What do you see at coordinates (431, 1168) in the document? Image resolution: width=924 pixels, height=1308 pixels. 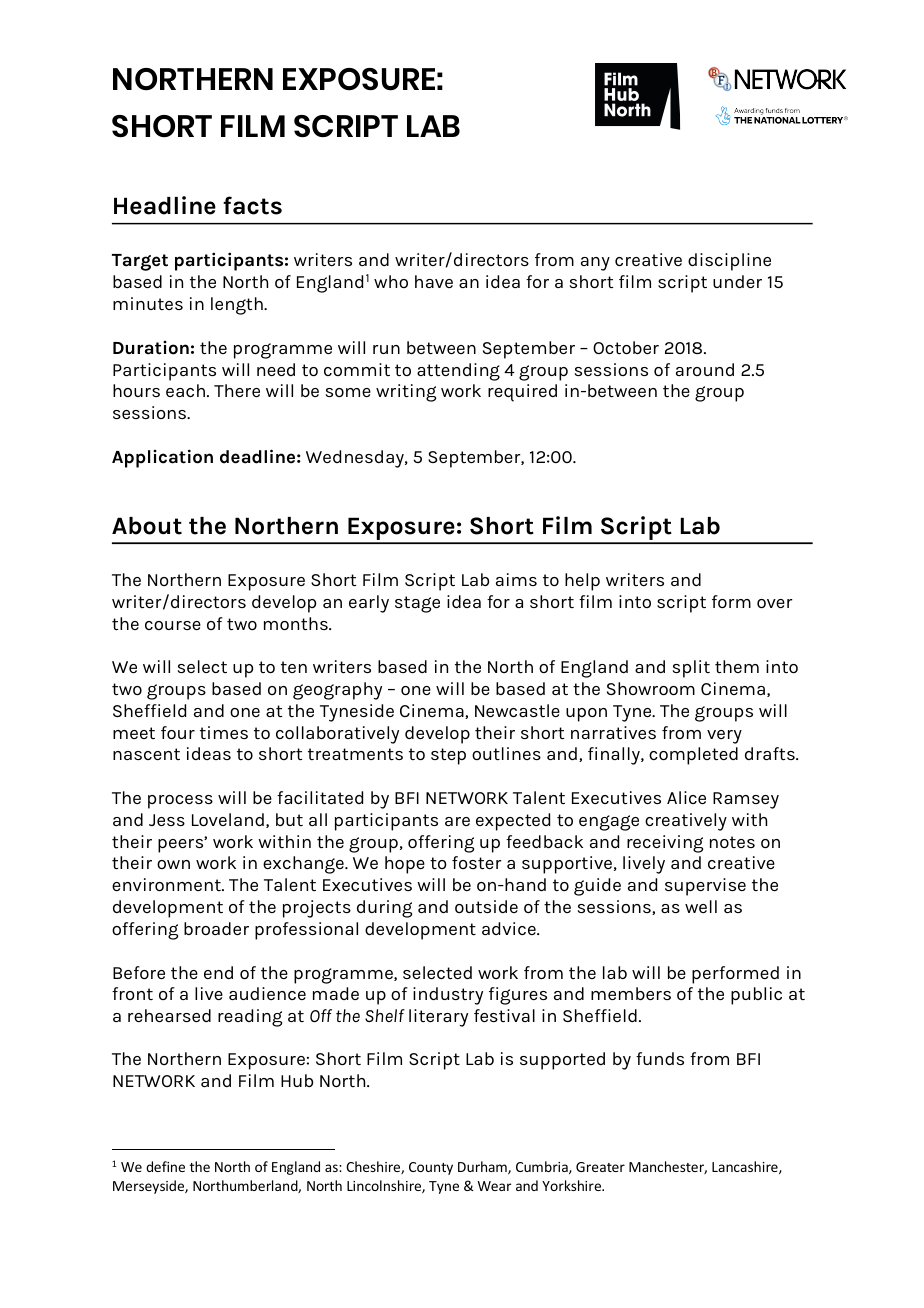 I see `County` at bounding box center [431, 1168].
